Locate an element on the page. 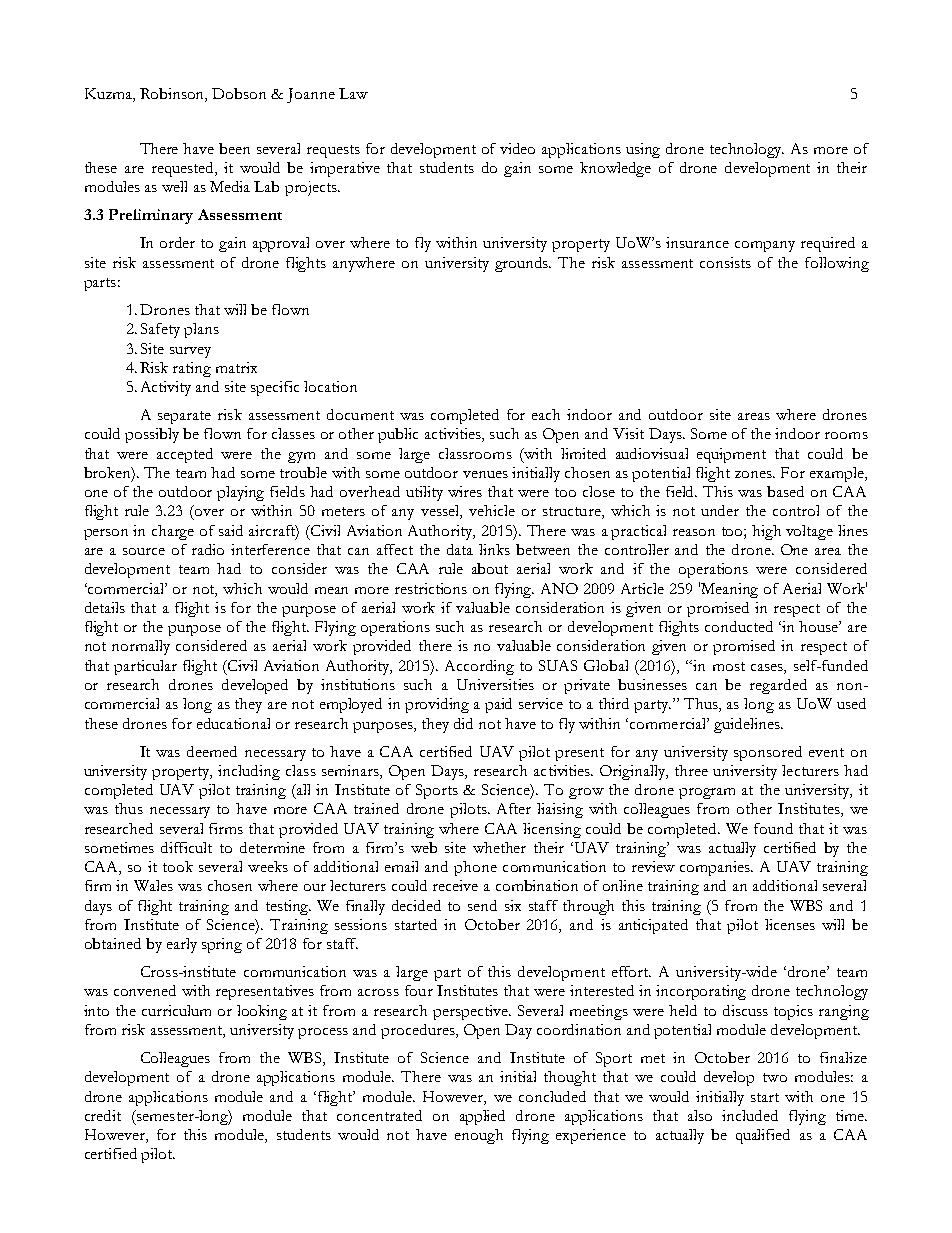  using is located at coordinates (643, 150).
